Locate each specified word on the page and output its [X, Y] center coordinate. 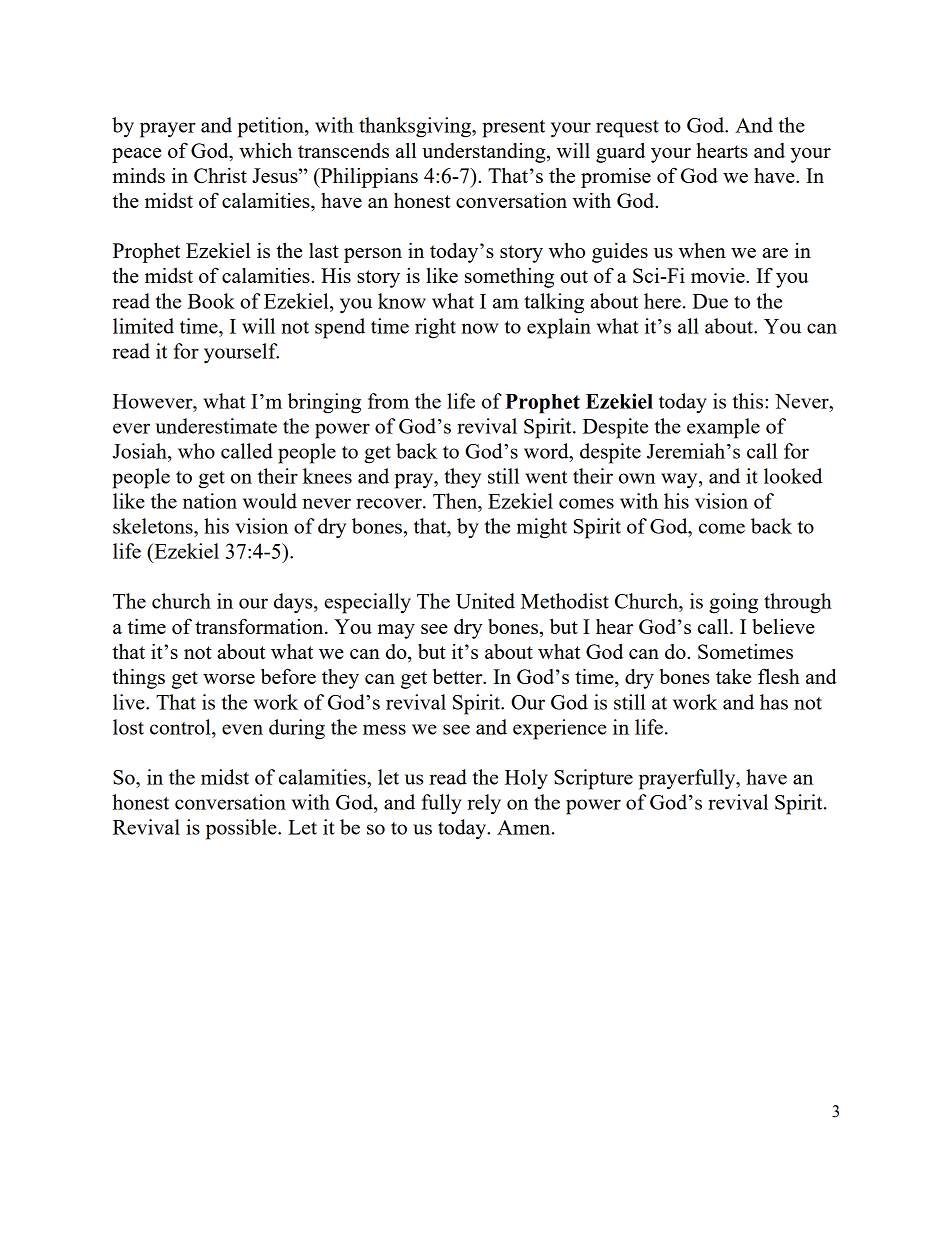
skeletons [154, 526]
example [723, 428]
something [509, 278]
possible [242, 829]
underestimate [216, 426]
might [542, 528]
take [733, 676]
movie [719, 275]
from [388, 401]
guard [620, 153]
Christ [220, 175]
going [733, 603]
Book [211, 301]
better [459, 676]
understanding [485, 153]
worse [229, 679]
